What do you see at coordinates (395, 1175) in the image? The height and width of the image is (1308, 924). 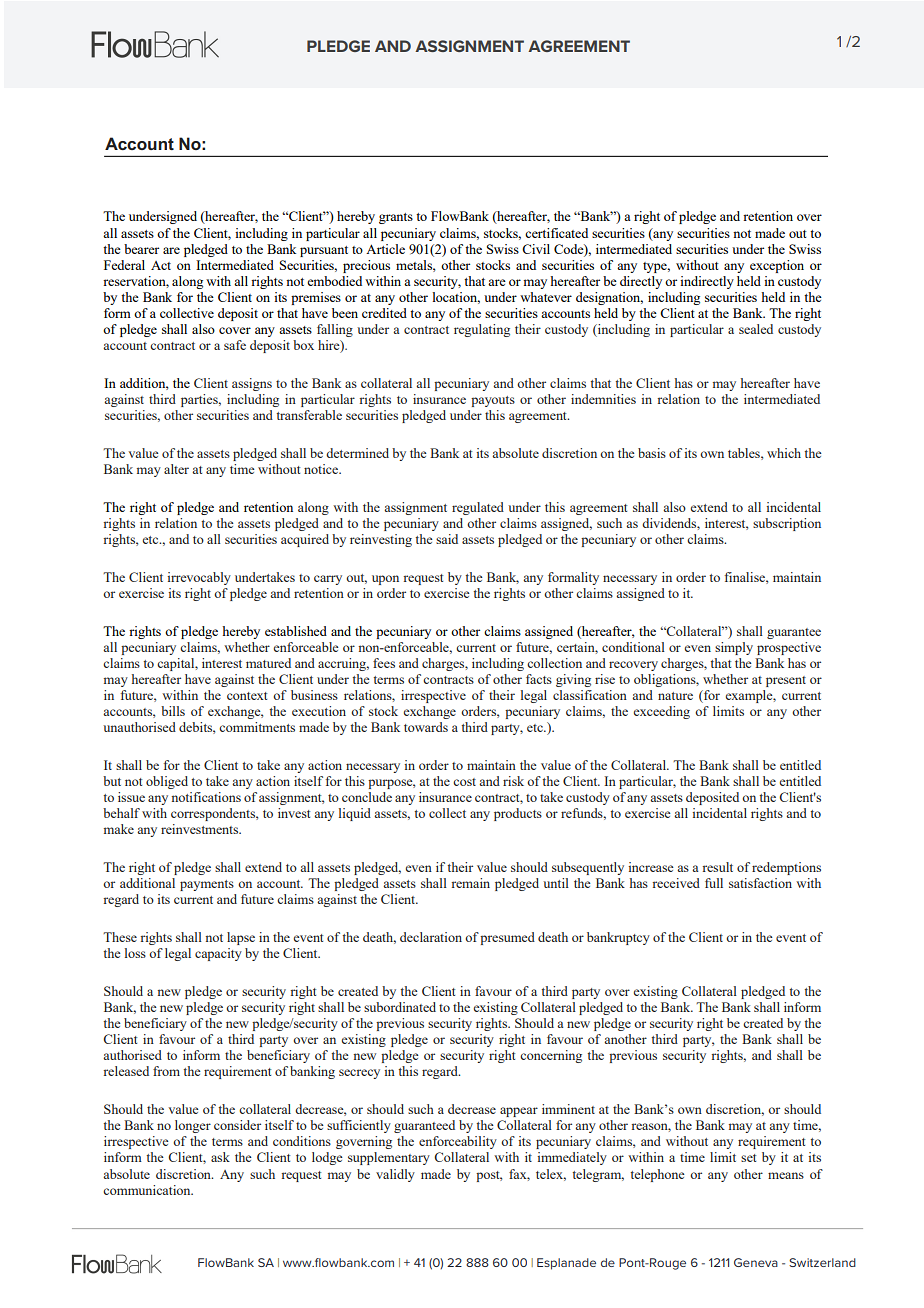 I see `validly` at bounding box center [395, 1175].
